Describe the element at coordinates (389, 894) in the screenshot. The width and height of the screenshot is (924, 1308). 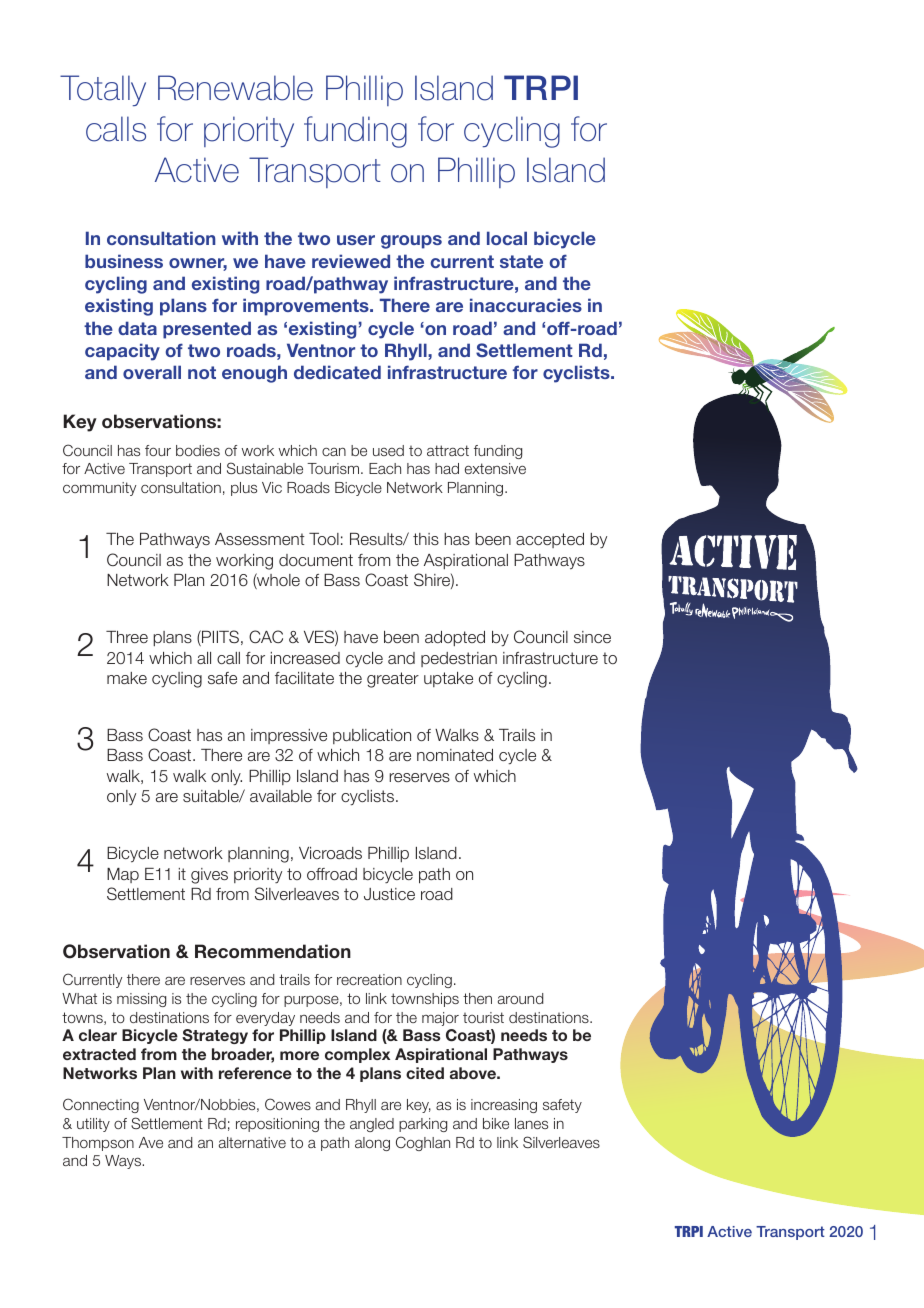
I see `Justice` at that location.
